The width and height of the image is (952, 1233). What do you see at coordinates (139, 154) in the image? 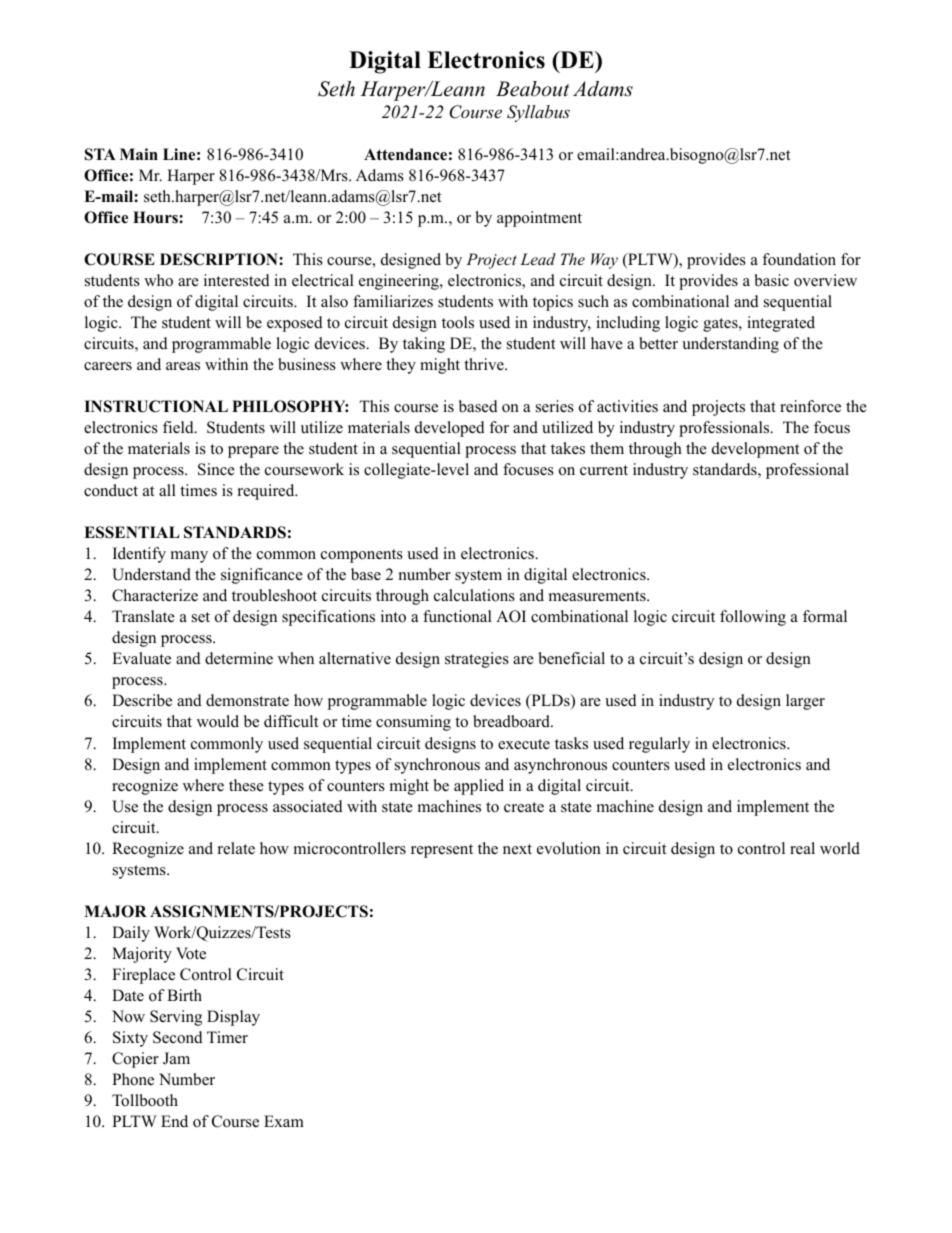
I see `Main` at bounding box center [139, 154].
